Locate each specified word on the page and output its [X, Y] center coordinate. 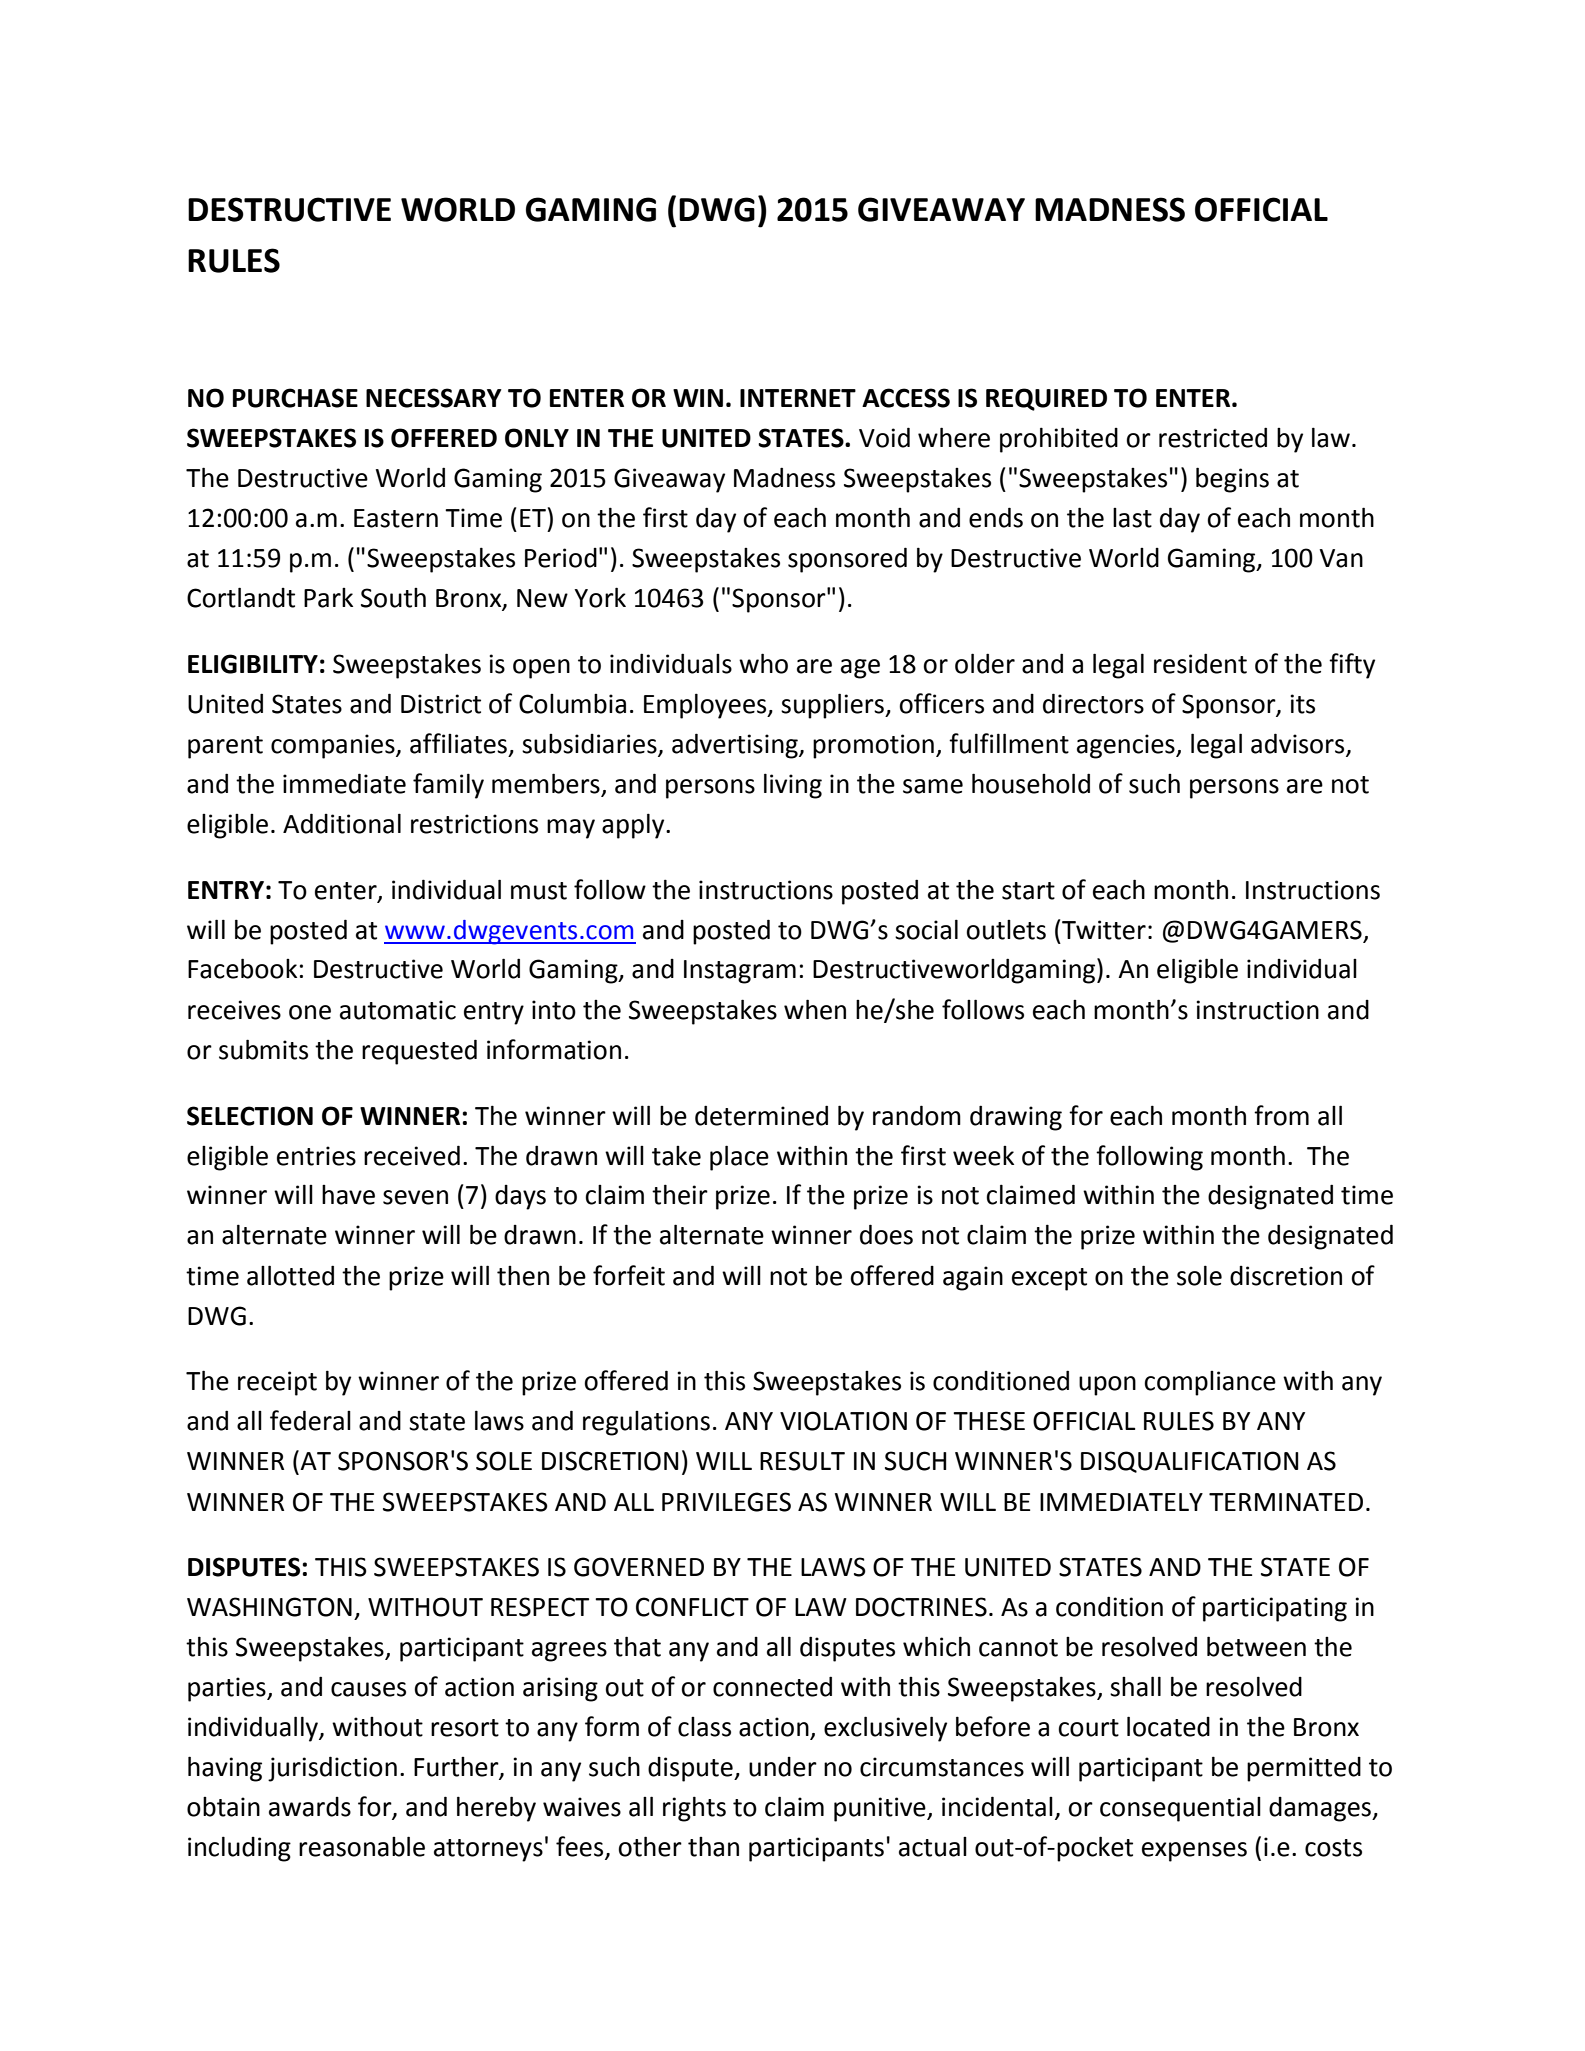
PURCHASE [295, 398]
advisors [1297, 743]
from [1281, 1115]
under [783, 1767]
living [793, 786]
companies [334, 746]
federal [310, 1420]
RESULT [802, 1461]
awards [310, 1807]
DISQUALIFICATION [1189, 1462]
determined [761, 1115]
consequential [1180, 1809]
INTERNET [798, 398]
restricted [1213, 437]
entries [316, 1156]
